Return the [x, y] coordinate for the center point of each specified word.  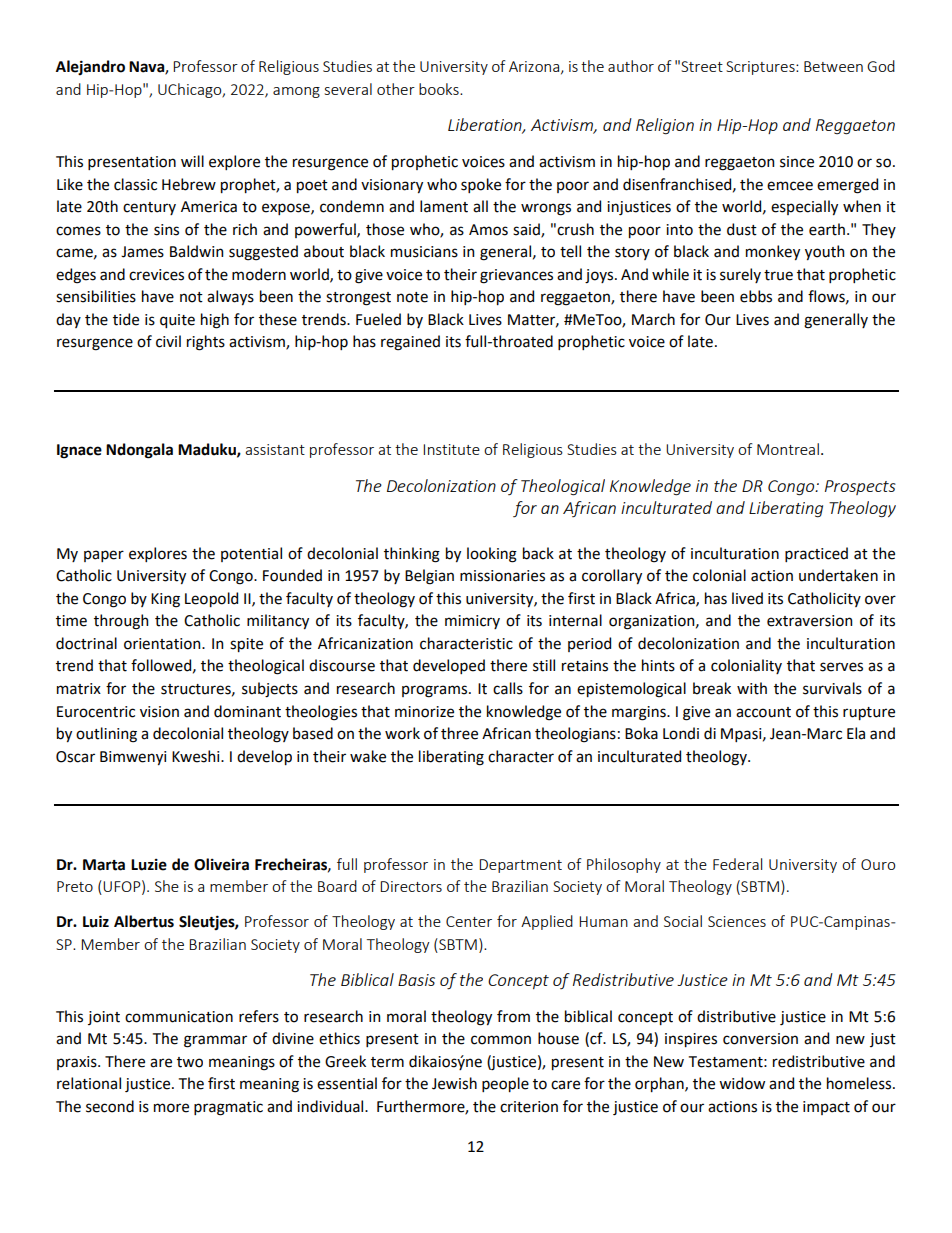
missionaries [502, 576]
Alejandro [90, 67]
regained [410, 343]
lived [747, 598]
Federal [737, 864]
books [440, 89]
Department [520, 866]
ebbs [756, 296]
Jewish [454, 1083]
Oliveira [221, 864]
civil [168, 341]
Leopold [211, 599]
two [190, 1062]
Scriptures [761, 68]
